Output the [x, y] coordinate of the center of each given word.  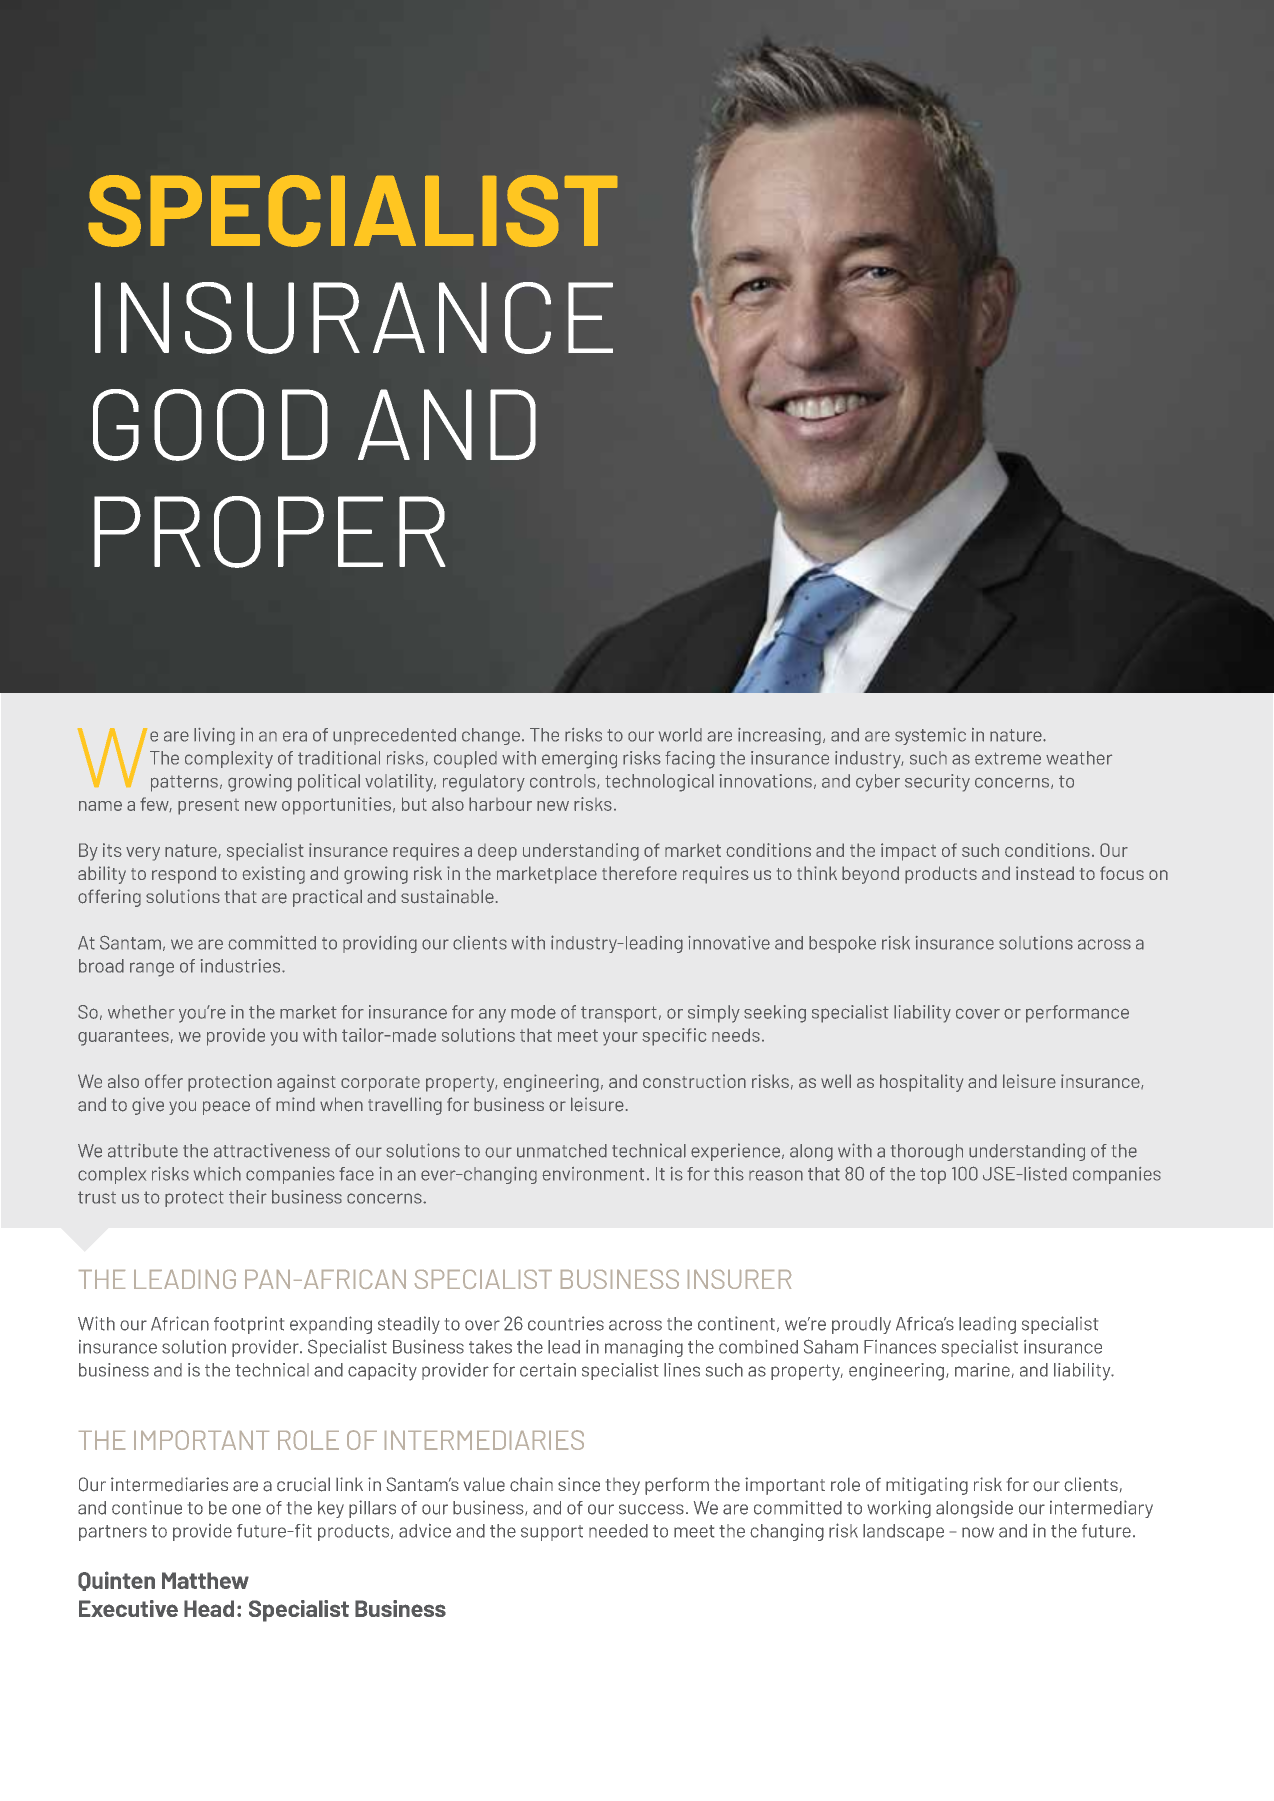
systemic [930, 736]
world [680, 735]
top [933, 1176]
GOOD [210, 425]
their [248, 1197]
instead [1045, 873]
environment [593, 1174]
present [208, 807]
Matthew [205, 1580]
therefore [639, 873]
